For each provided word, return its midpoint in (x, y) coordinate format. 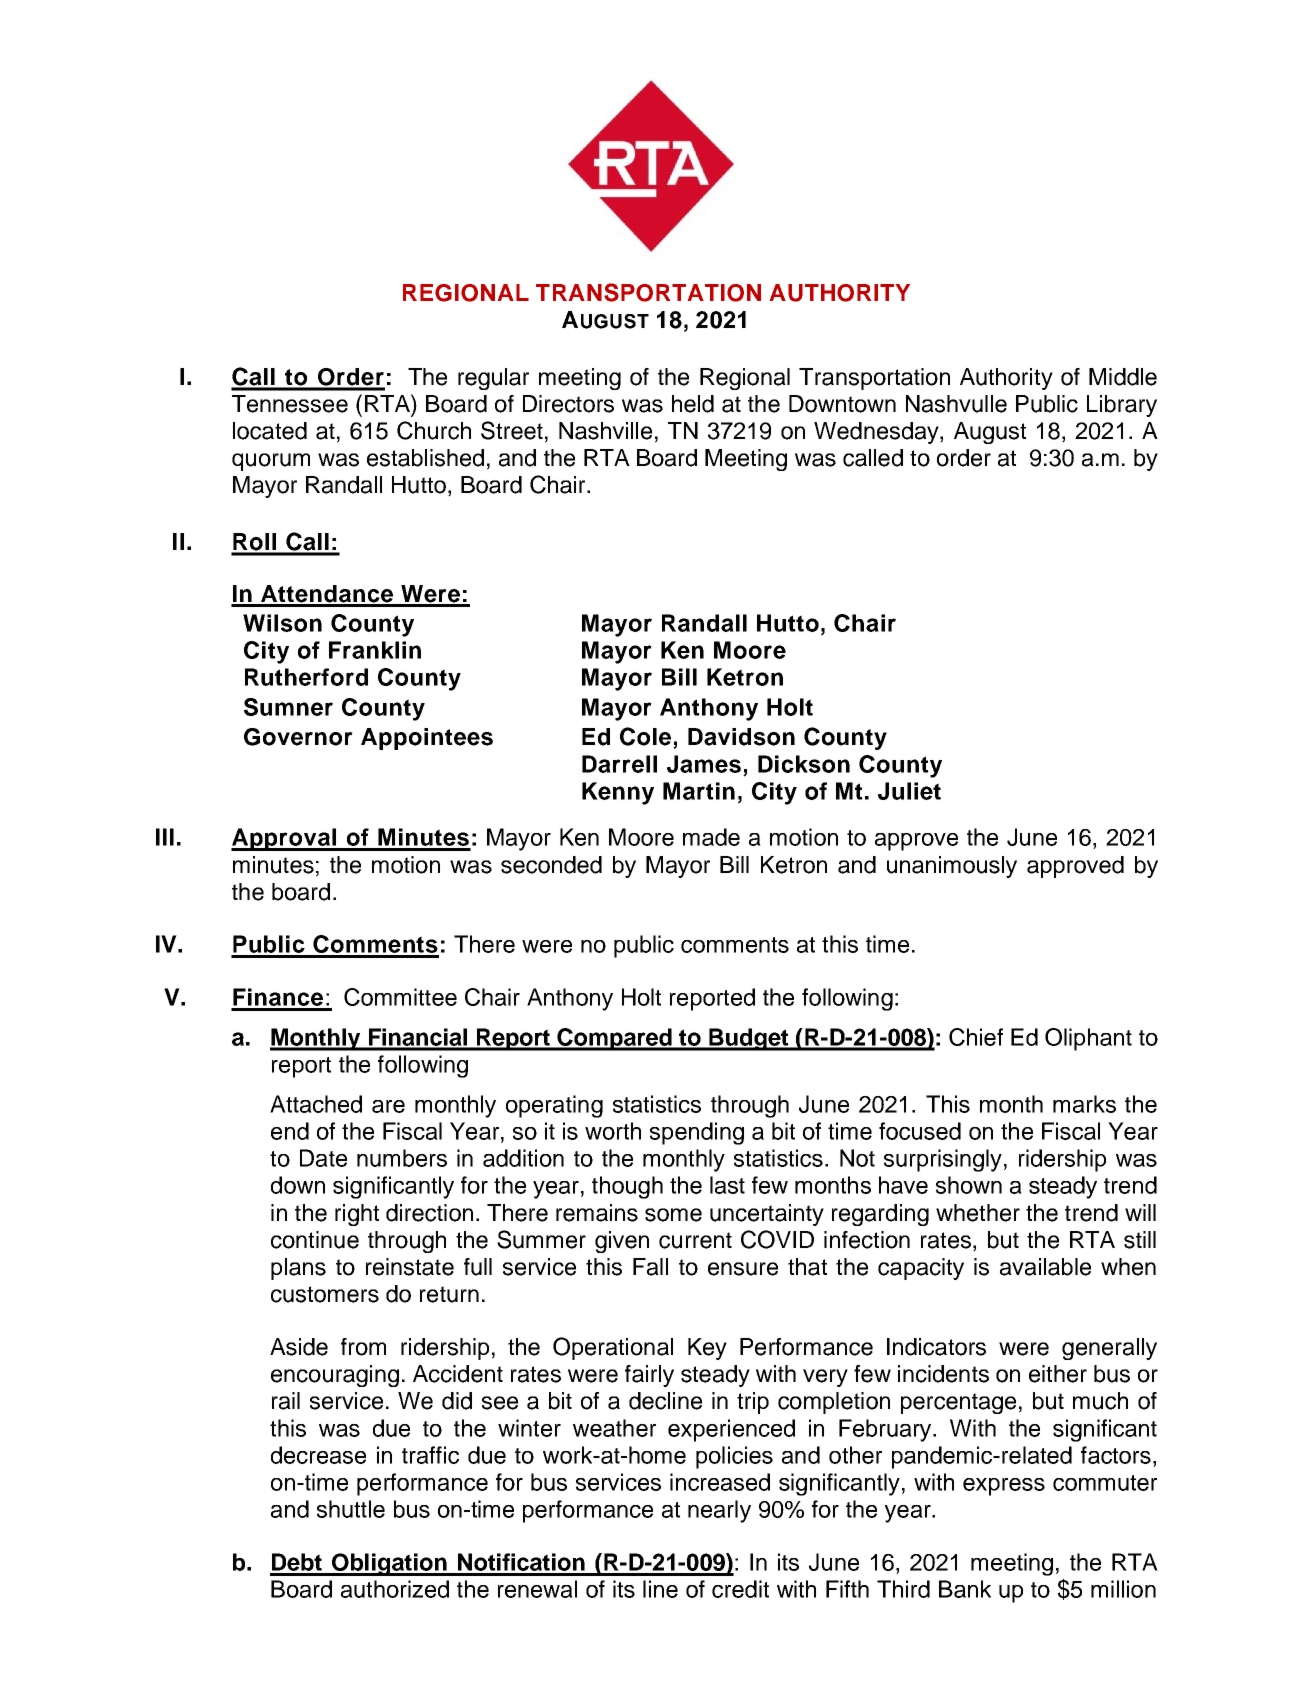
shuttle (351, 1509)
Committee (400, 997)
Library (1122, 406)
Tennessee (290, 404)
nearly (719, 1511)
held (693, 404)
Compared (615, 1039)
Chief (976, 1037)
